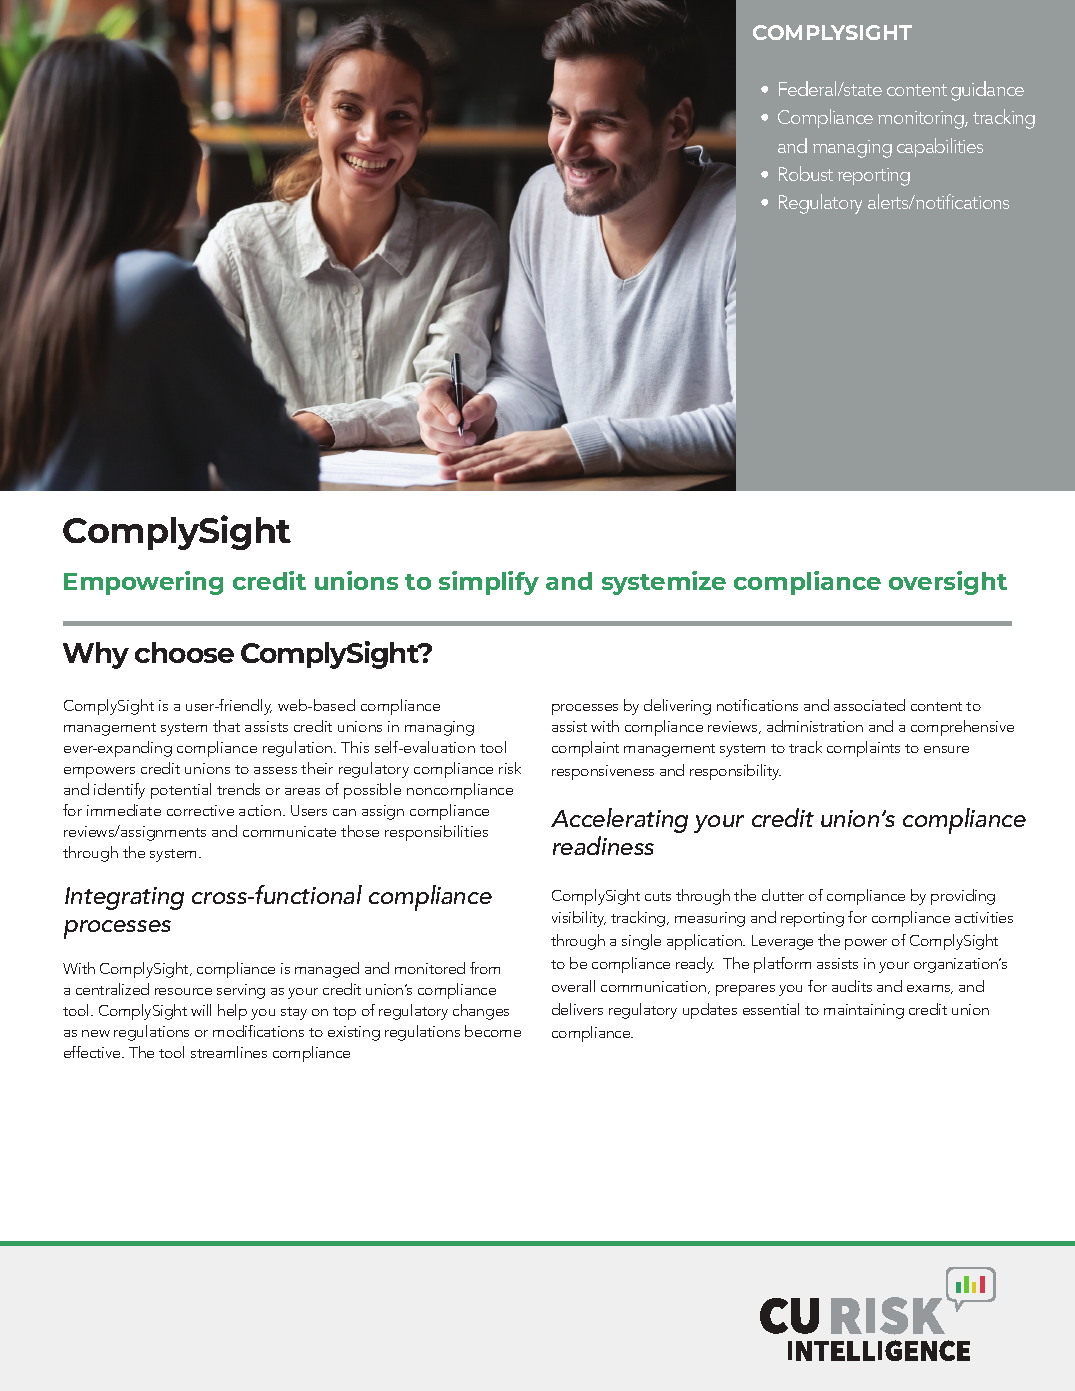 The image size is (1075, 1391). I want to click on choose, so click(184, 652).
